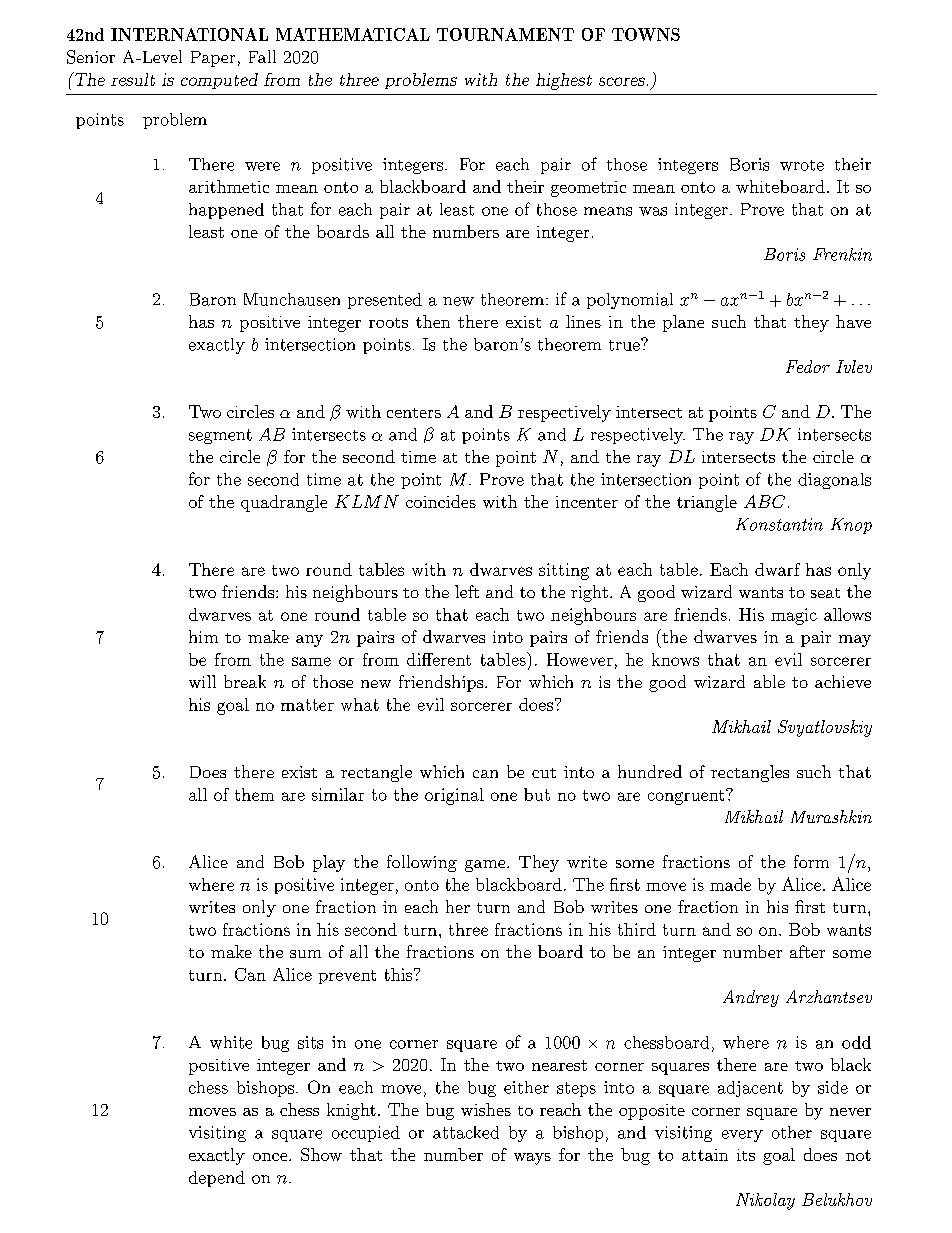 The image size is (952, 1233). Describe the element at coordinates (217, 1179) in the document. I see `depend` at that location.
